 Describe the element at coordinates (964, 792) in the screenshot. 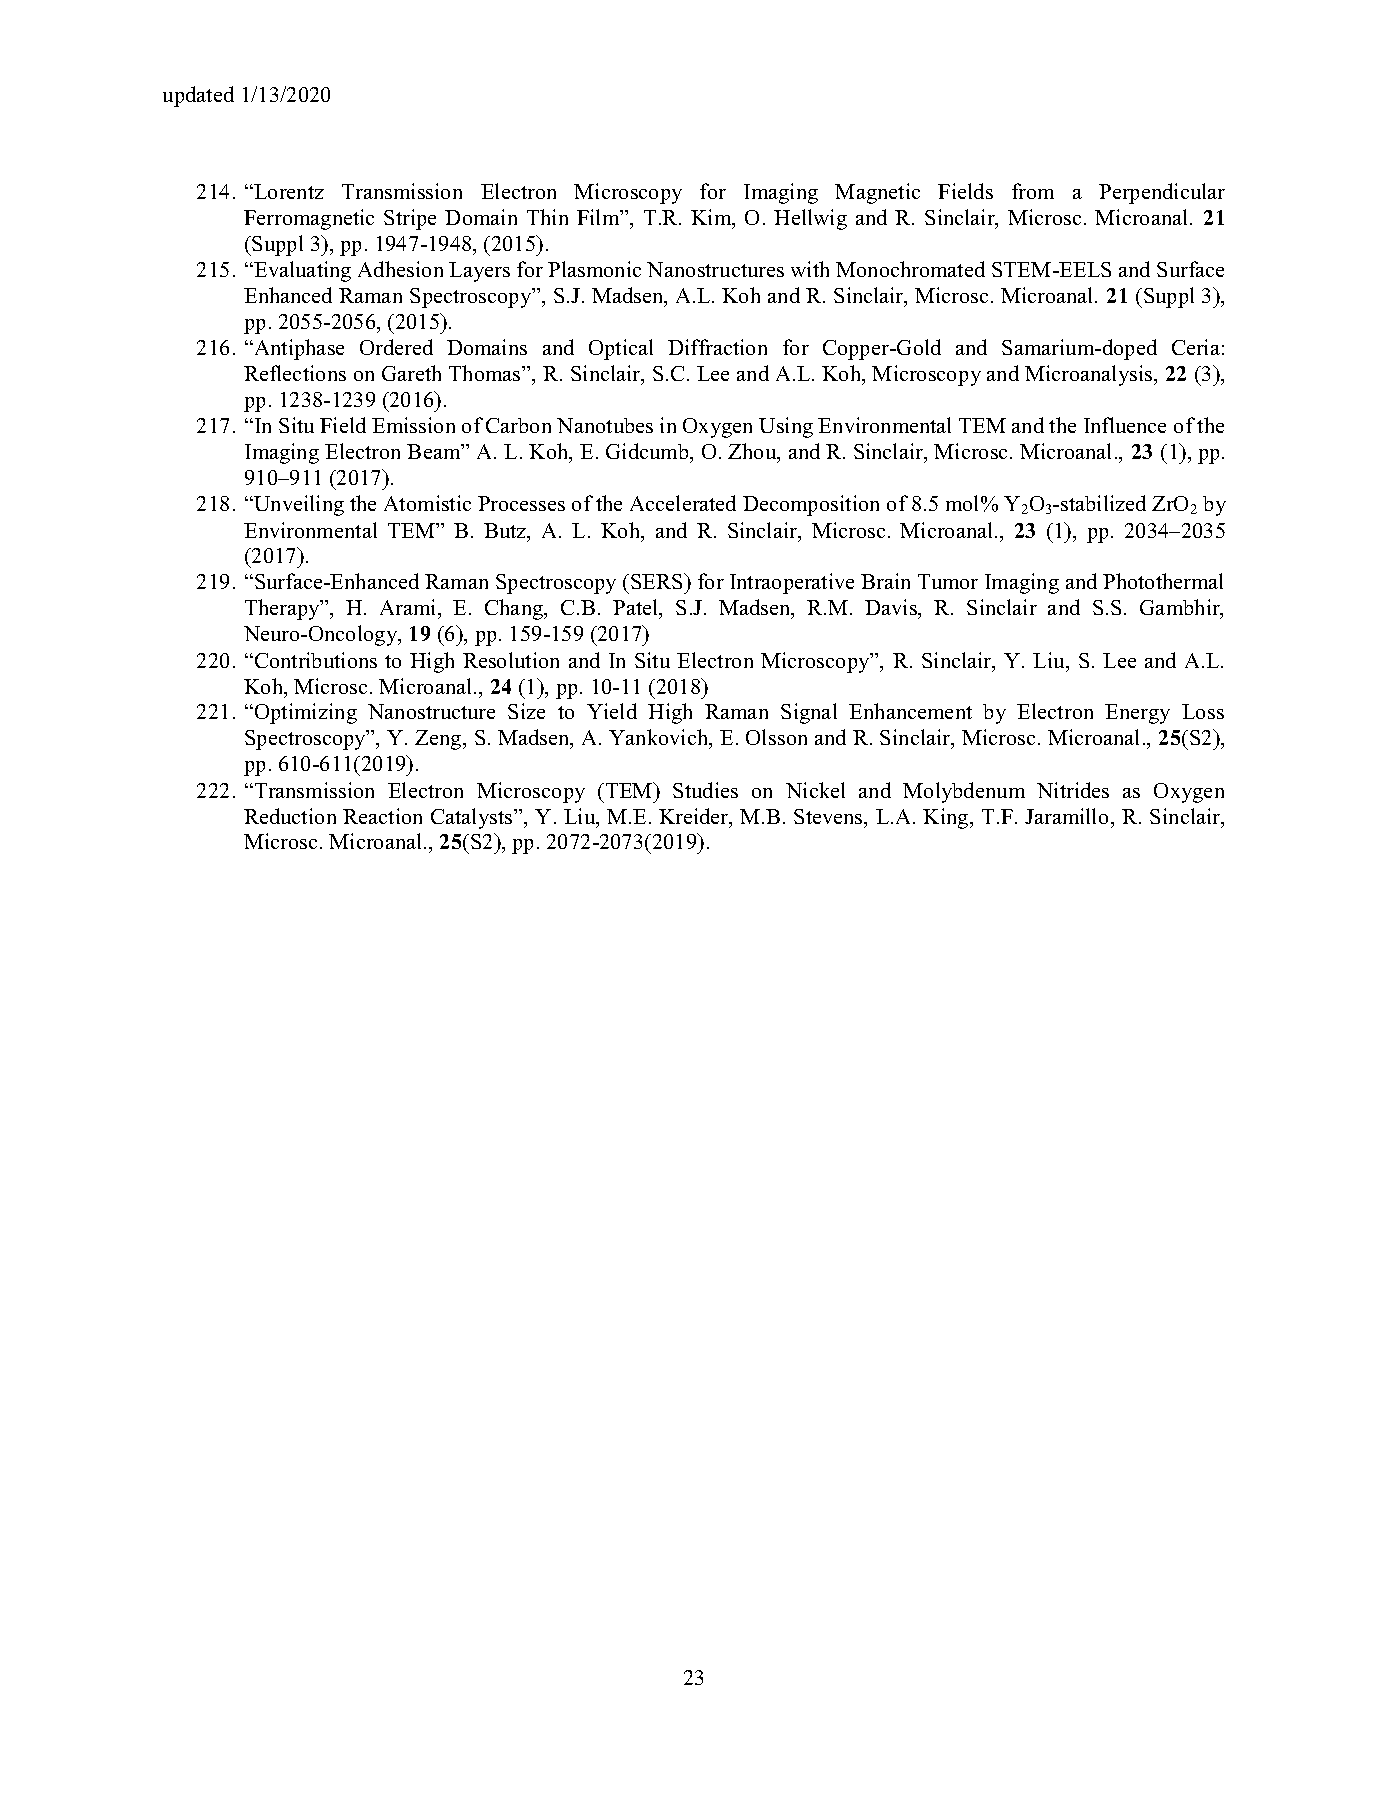

I see `Molybdenum` at that location.
